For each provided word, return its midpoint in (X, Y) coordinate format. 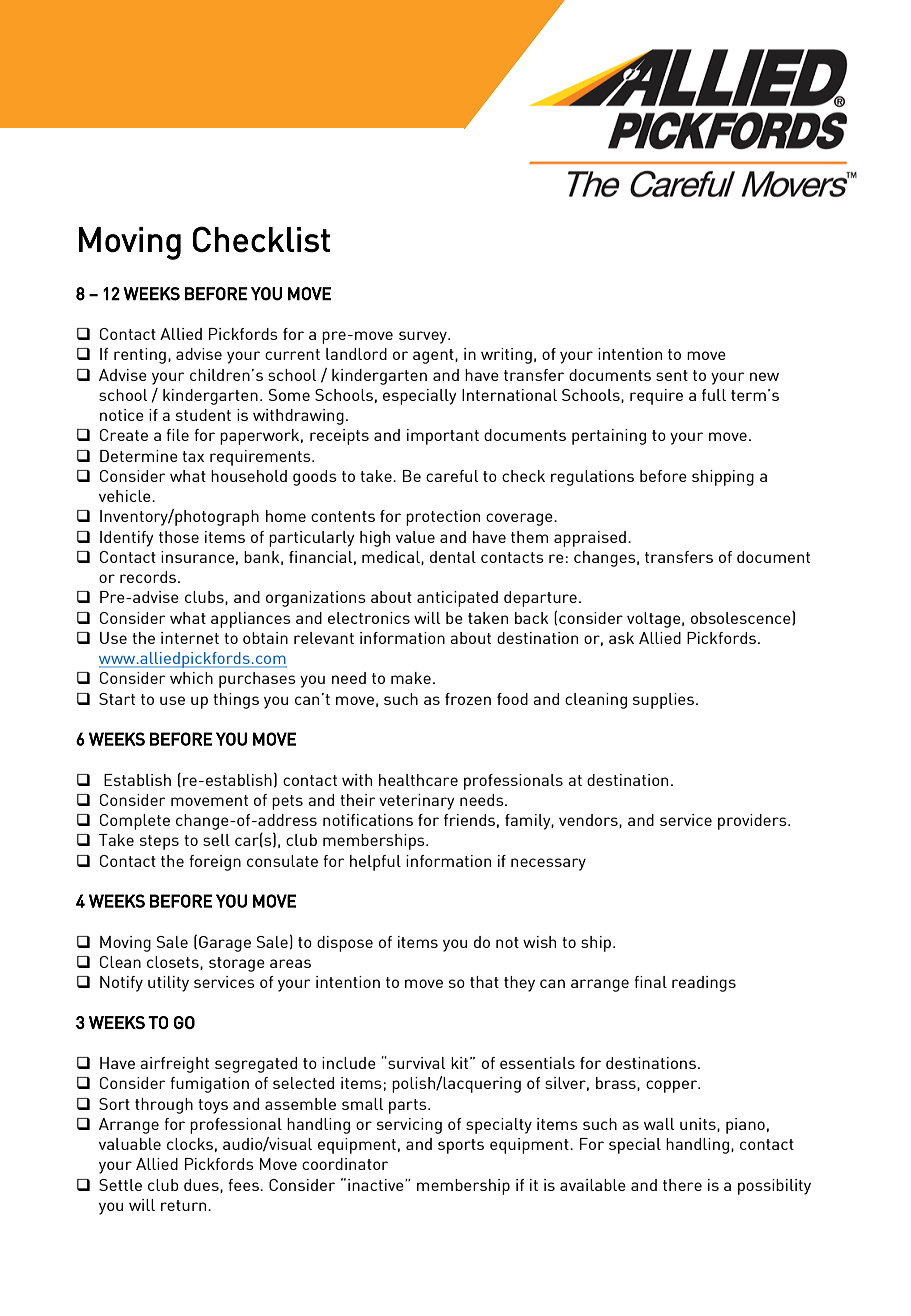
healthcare (418, 780)
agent (434, 356)
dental (453, 557)
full (714, 395)
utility (168, 984)
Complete (135, 822)
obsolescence (742, 618)
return (185, 1205)
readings (704, 984)
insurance (197, 557)
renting (140, 356)
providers (753, 822)
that (484, 982)
